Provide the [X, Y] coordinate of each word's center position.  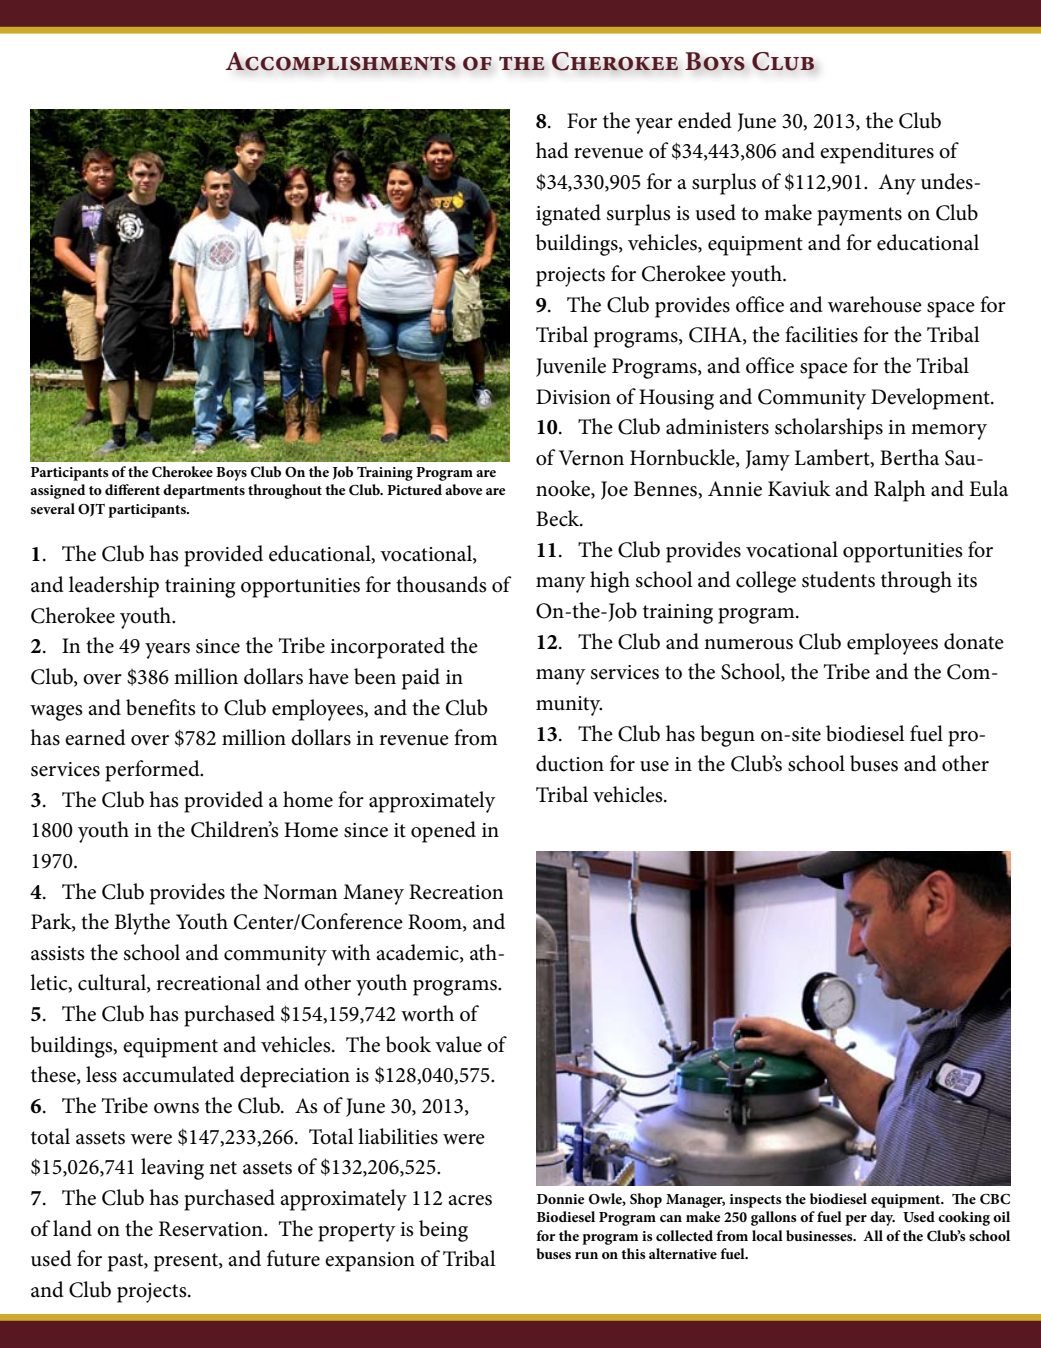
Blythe [142, 924]
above [463, 489]
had [552, 150]
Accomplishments [340, 61]
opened [443, 832]
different [132, 489]
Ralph [900, 491]
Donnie [560, 1199]
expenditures [877, 153]
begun [727, 736]
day [882, 1218]
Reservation [212, 1229]
